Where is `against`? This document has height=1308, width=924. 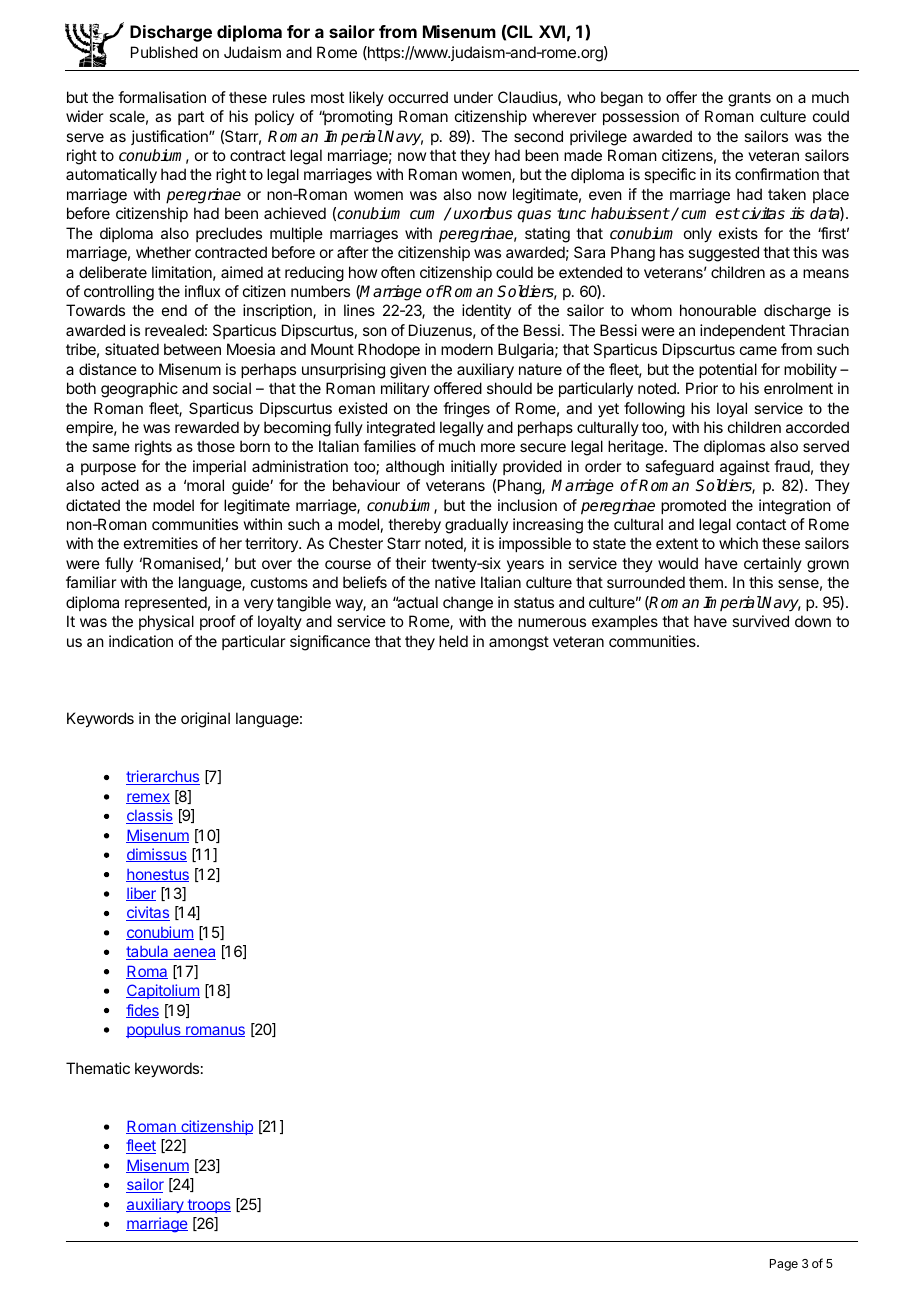
against is located at coordinates (745, 468).
